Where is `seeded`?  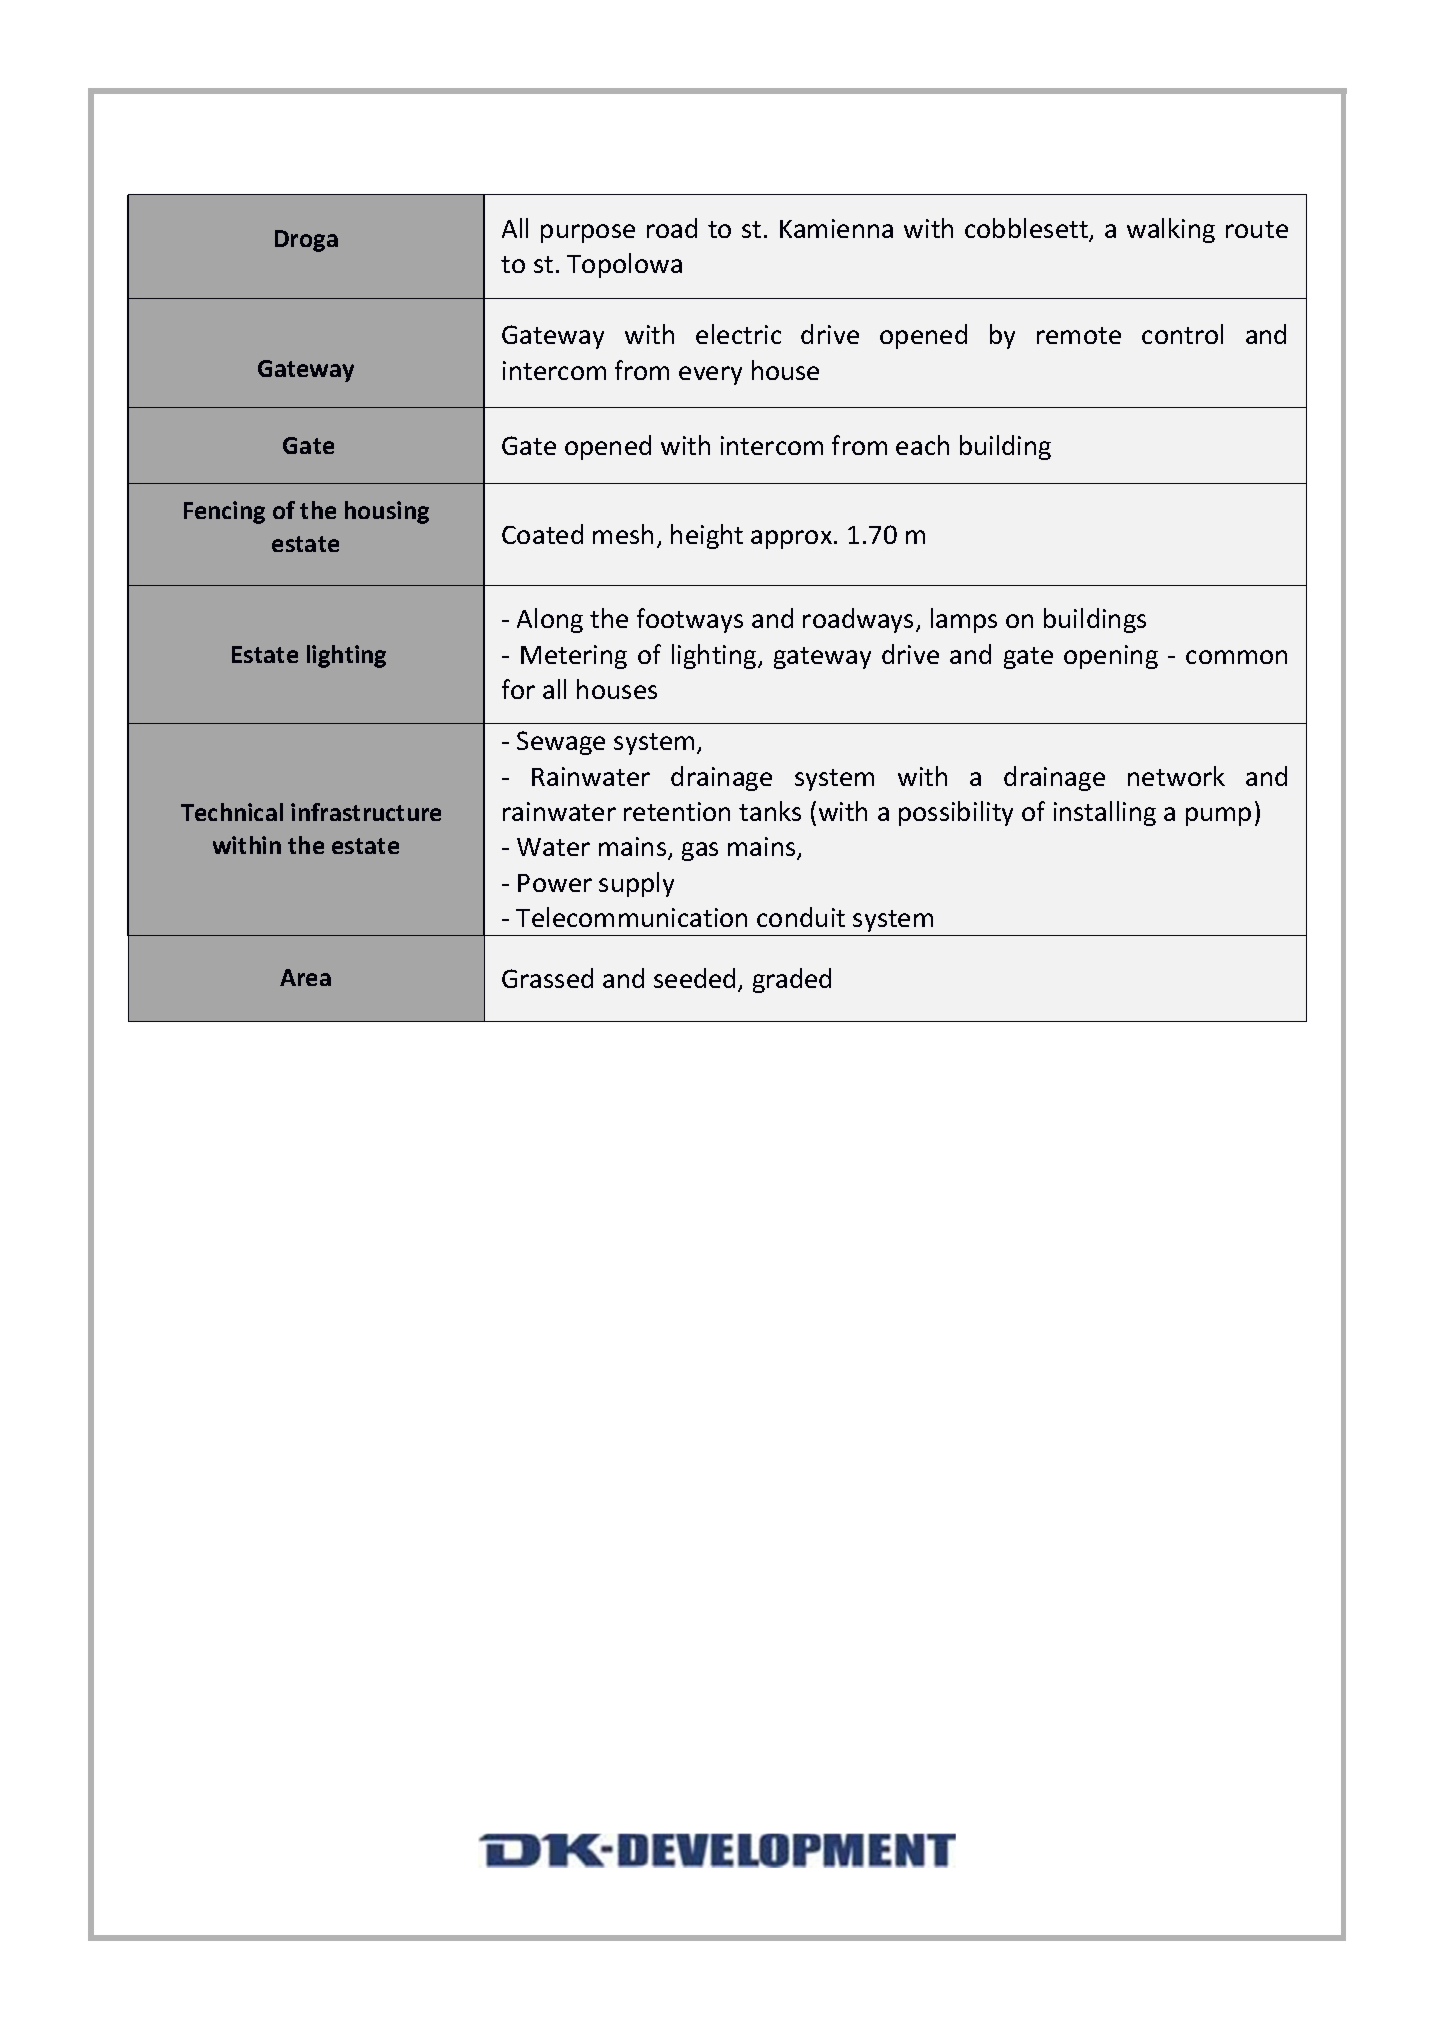
seeded is located at coordinates (694, 978).
